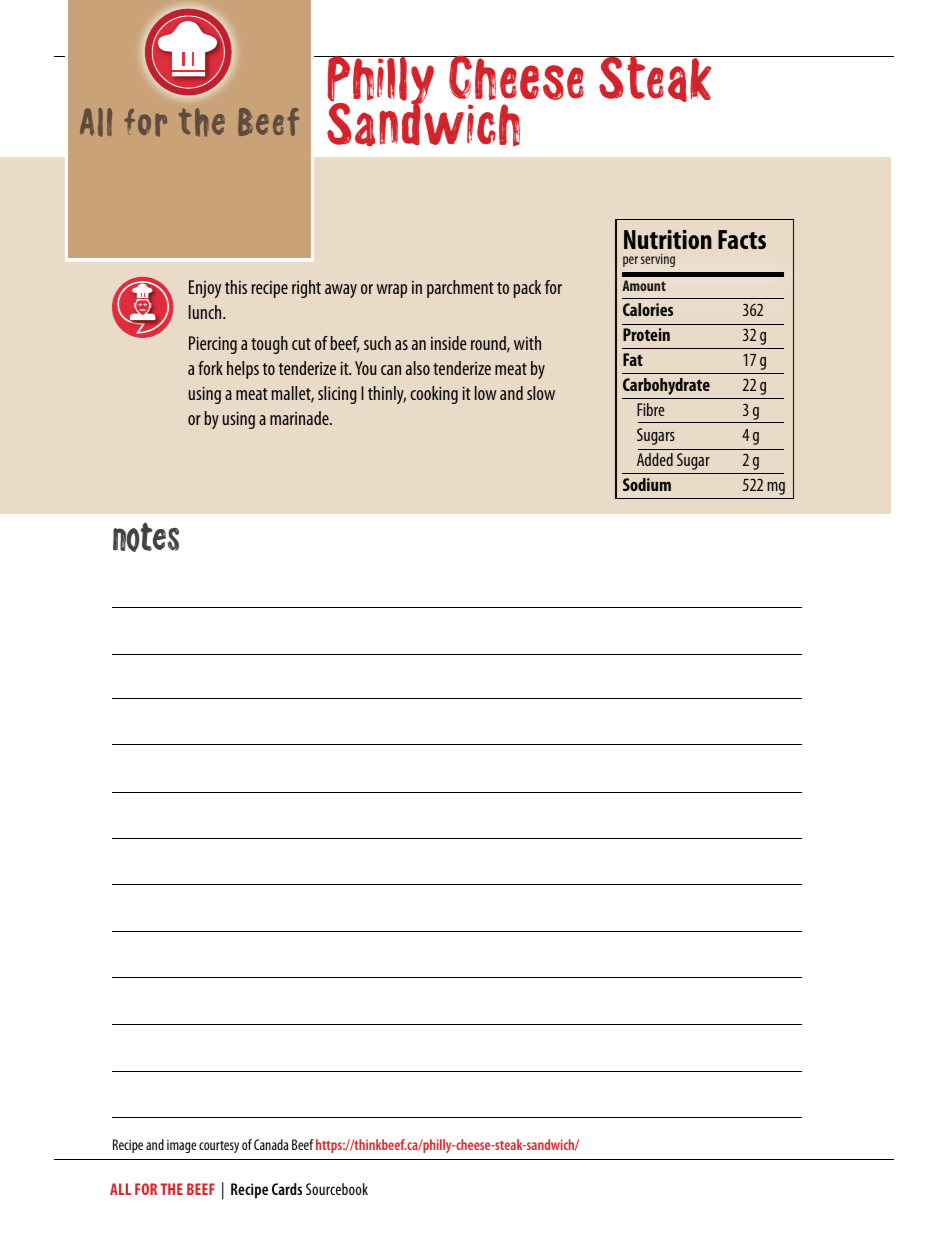 Image resolution: width=952 pixels, height=1233 pixels. I want to click on Enjoy, so click(205, 289).
